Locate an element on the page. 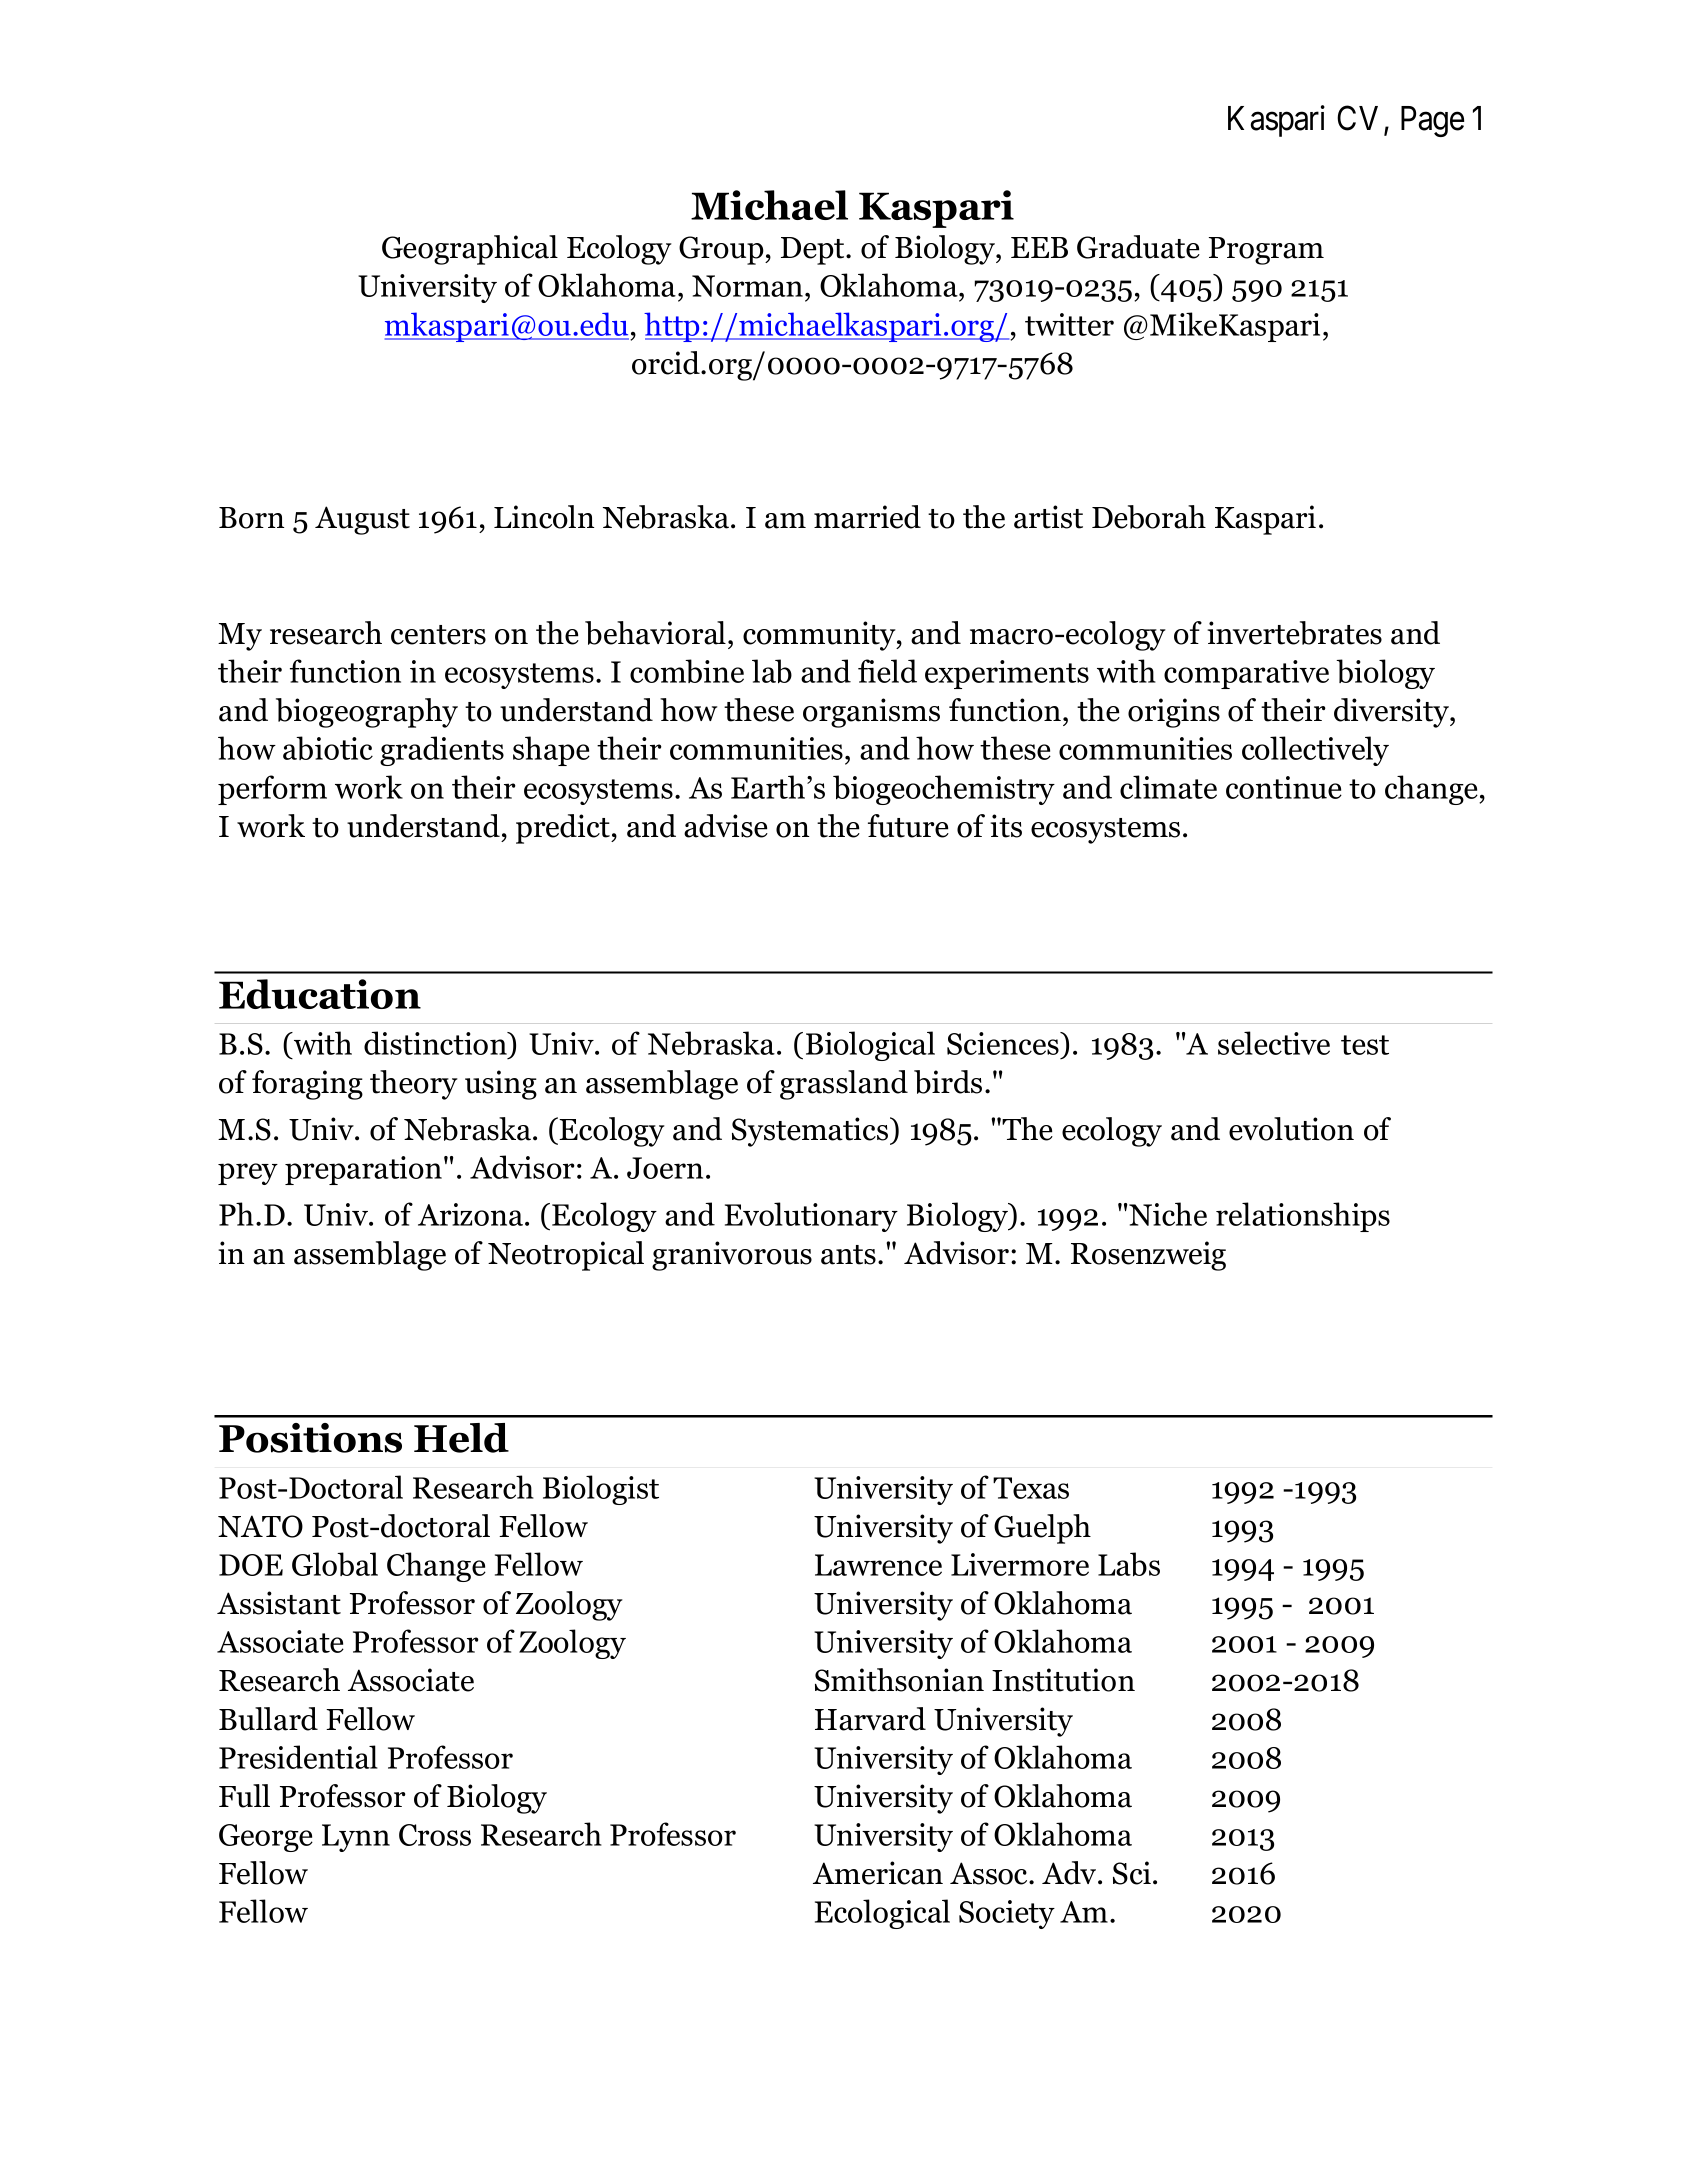  Labs is located at coordinates (1129, 1564).
